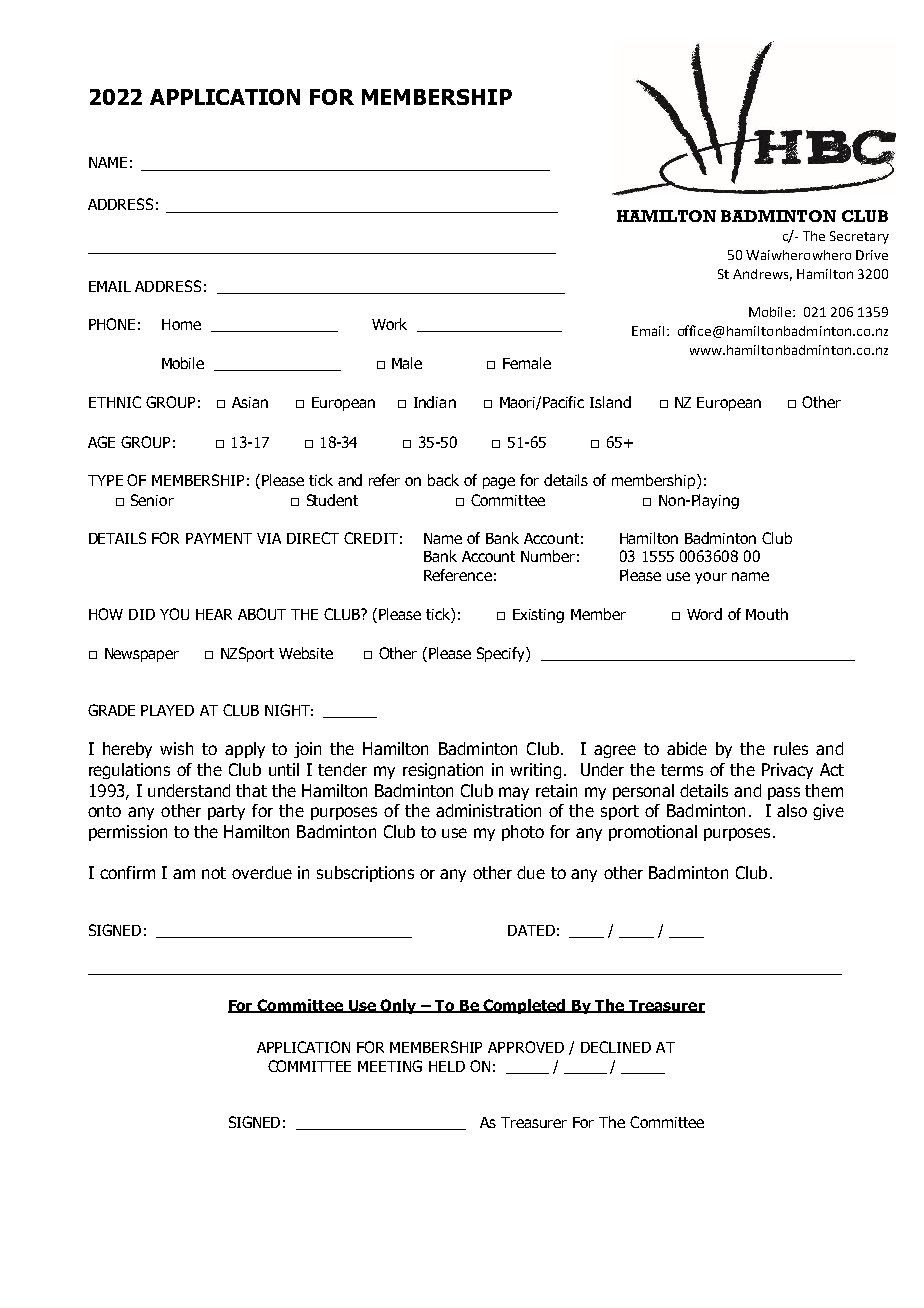 Image resolution: width=924 pixels, height=1308 pixels. Describe the element at coordinates (181, 324) in the screenshot. I see `Home` at that location.
